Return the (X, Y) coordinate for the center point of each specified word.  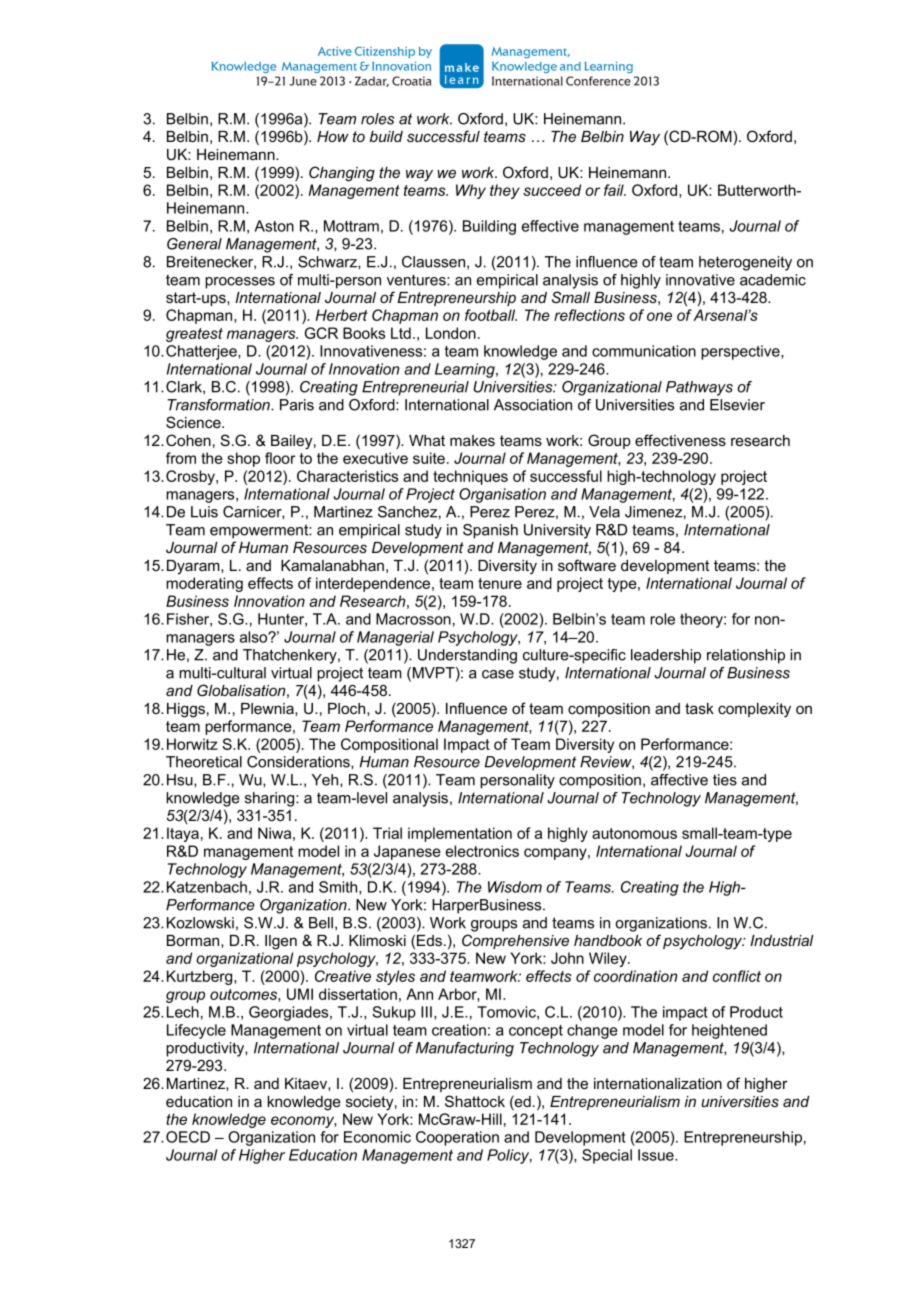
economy (304, 1122)
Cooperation (457, 1138)
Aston (274, 226)
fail (615, 190)
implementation (460, 834)
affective (679, 780)
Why (471, 191)
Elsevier (737, 405)
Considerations (299, 762)
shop (243, 459)
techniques (470, 477)
